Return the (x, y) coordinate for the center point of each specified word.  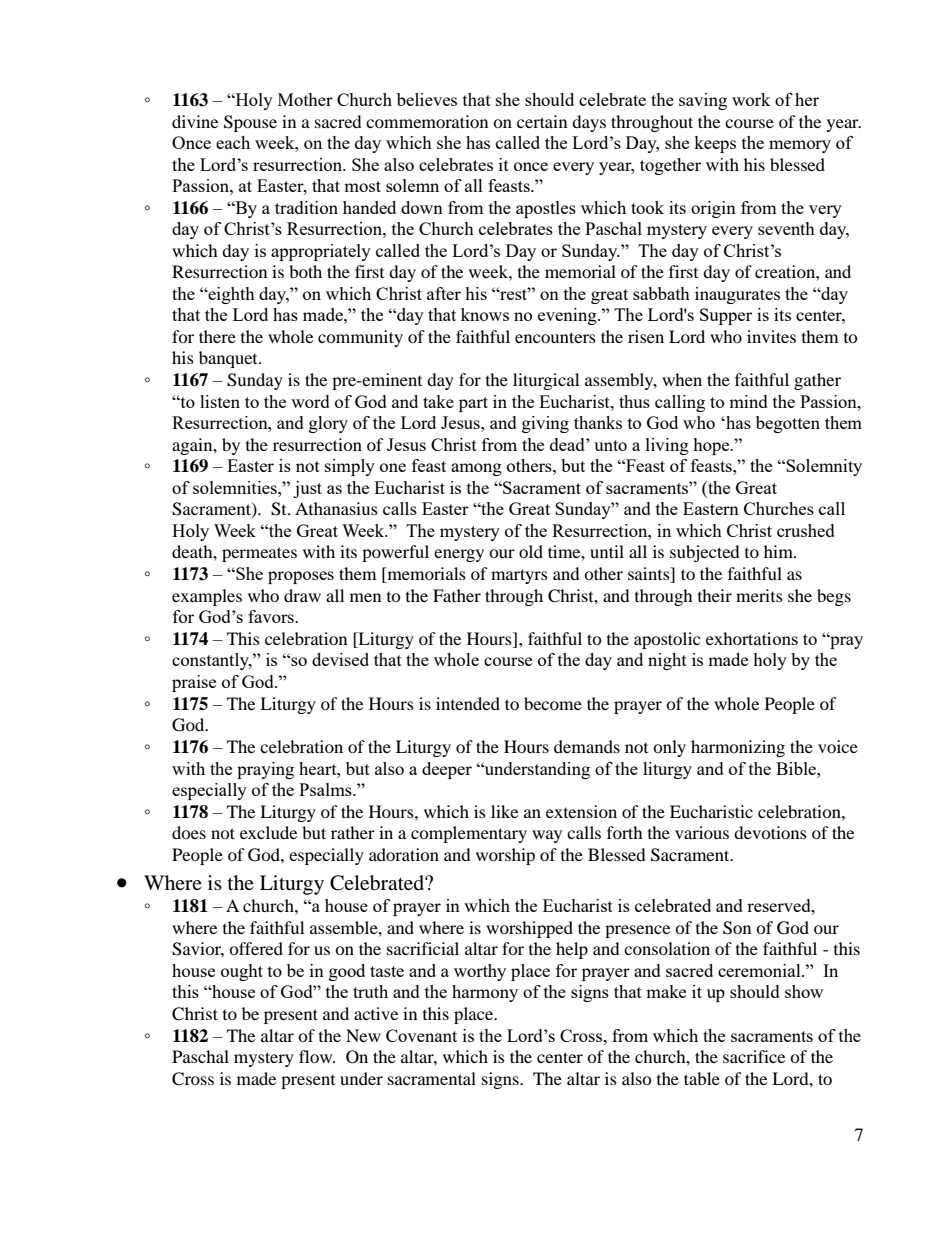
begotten (788, 424)
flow (317, 1056)
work (751, 99)
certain (542, 121)
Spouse (250, 123)
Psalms (326, 789)
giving (545, 424)
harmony (485, 993)
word (310, 401)
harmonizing (738, 748)
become (553, 703)
